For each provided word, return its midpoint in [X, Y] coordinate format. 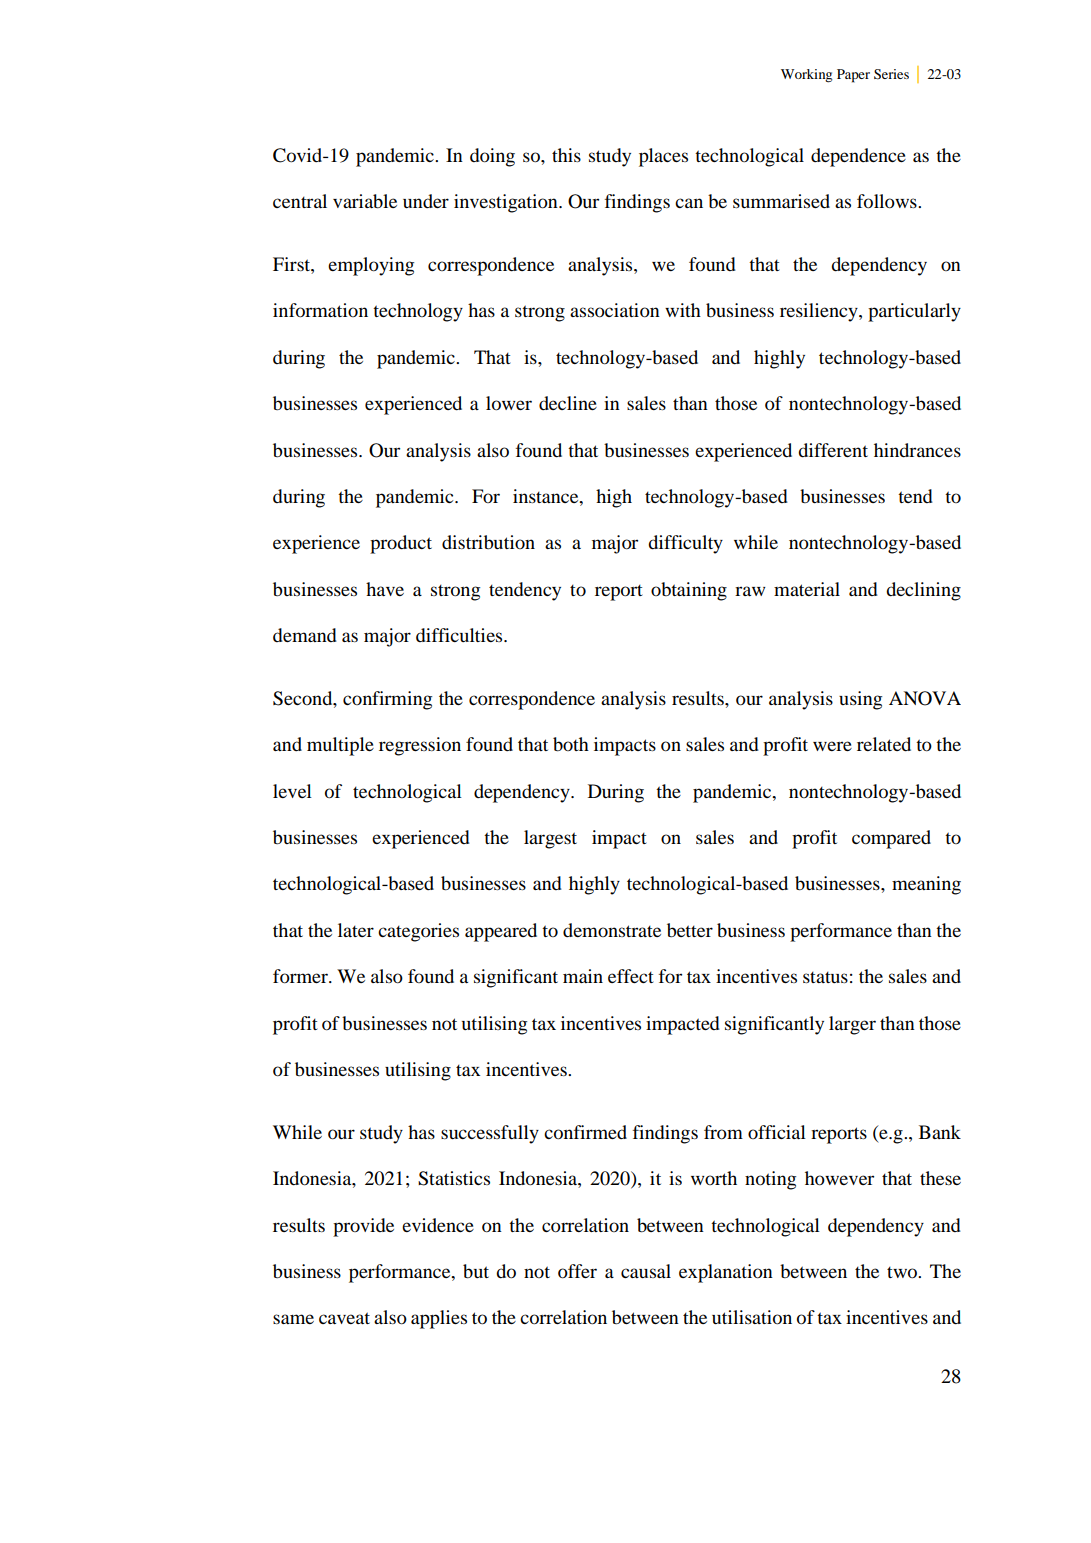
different [833, 450]
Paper [853, 76]
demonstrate [612, 930]
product [401, 544]
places [663, 157]
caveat [344, 1318]
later [356, 930]
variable [365, 201]
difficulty [685, 544]
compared [891, 839]
